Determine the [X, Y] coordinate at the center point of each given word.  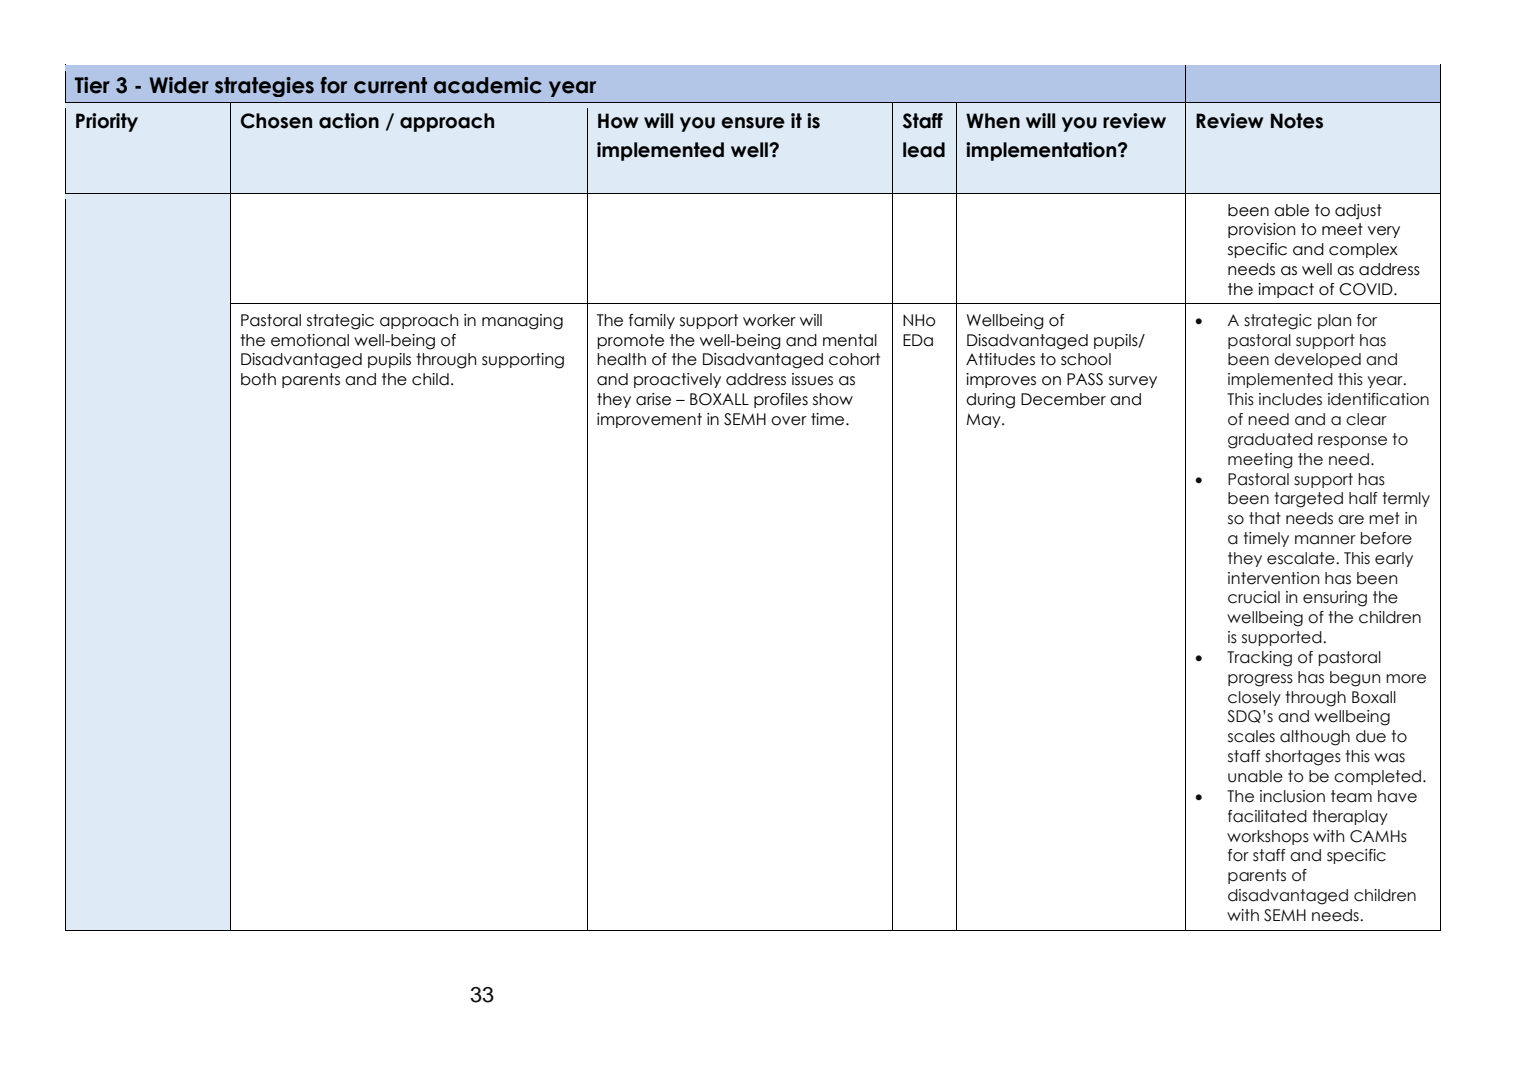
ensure [753, 123]
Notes [1297, 121]
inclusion [1292, 796]
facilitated [1267, 816]
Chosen [276, 121]
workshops [1268, 837]
